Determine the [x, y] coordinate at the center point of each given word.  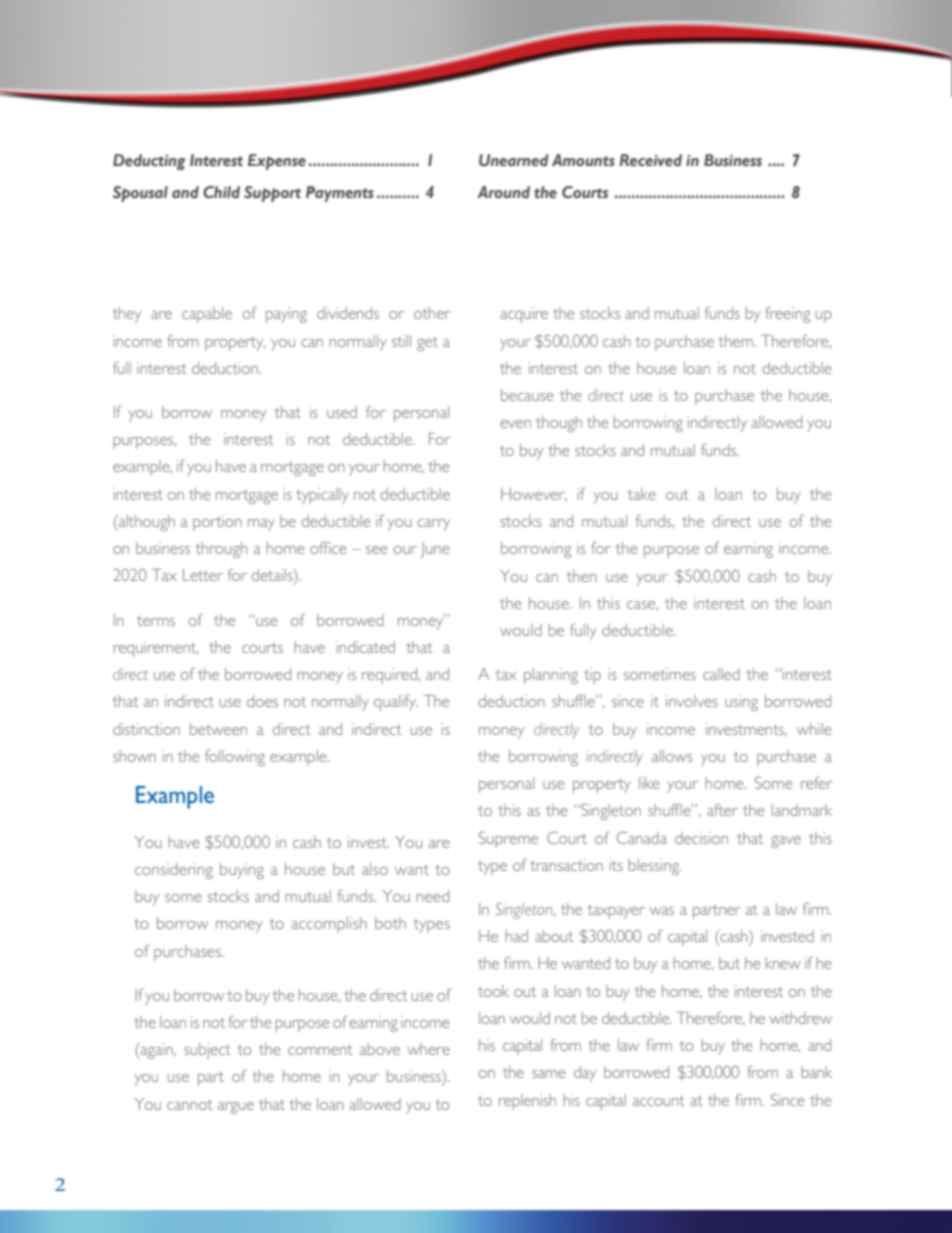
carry [434, 525]
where [428, 1049]
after [722, 809]
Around [503, 192]
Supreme [508, 839]
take [641, 494]
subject [207, 1051]
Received [650, 160]
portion [217, 523]
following [235, 758]
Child [221, 192]
